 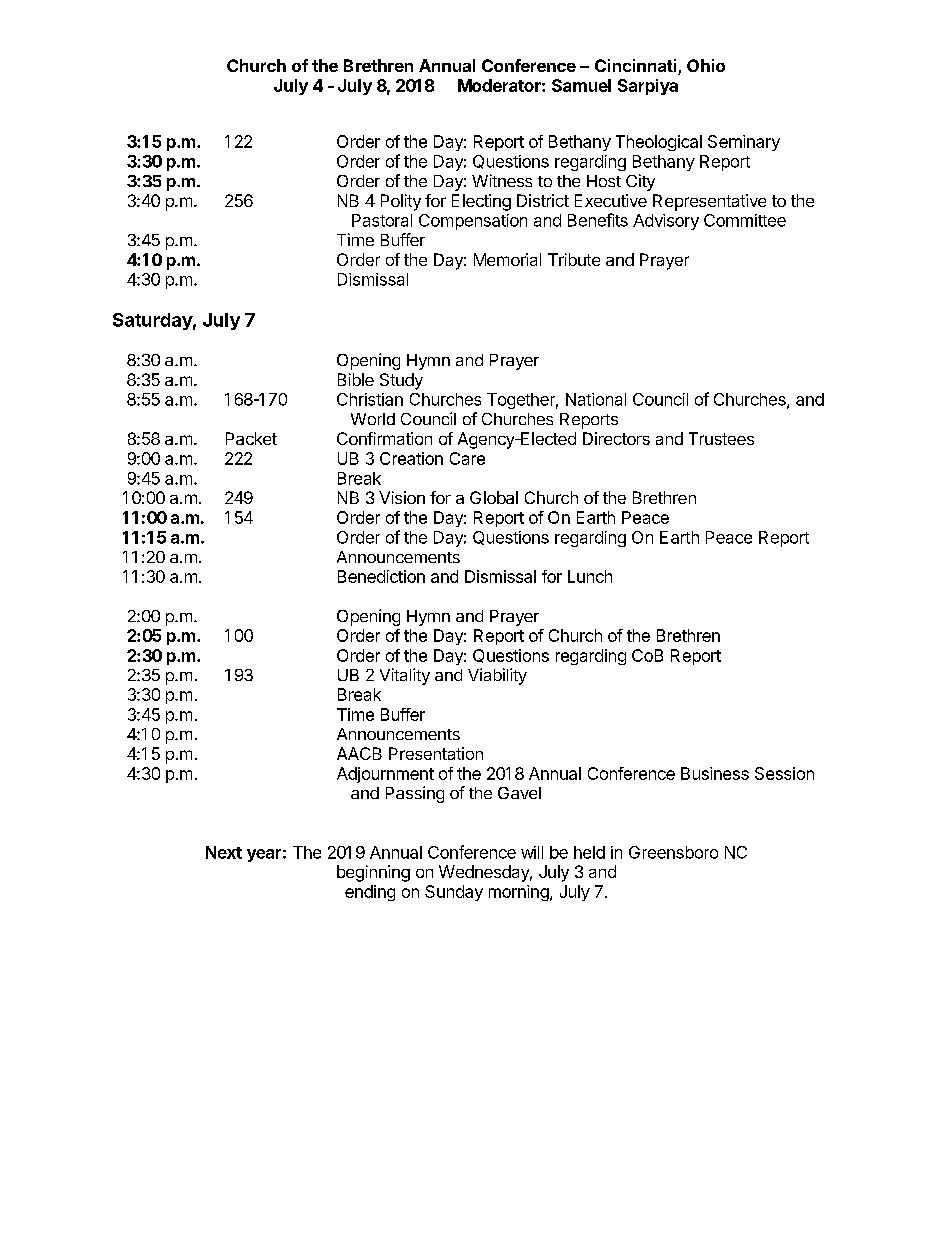 What do you see at coordinates (497, 676) in the screenshot?
I see `Viability` at bounding box center [497, 676].
